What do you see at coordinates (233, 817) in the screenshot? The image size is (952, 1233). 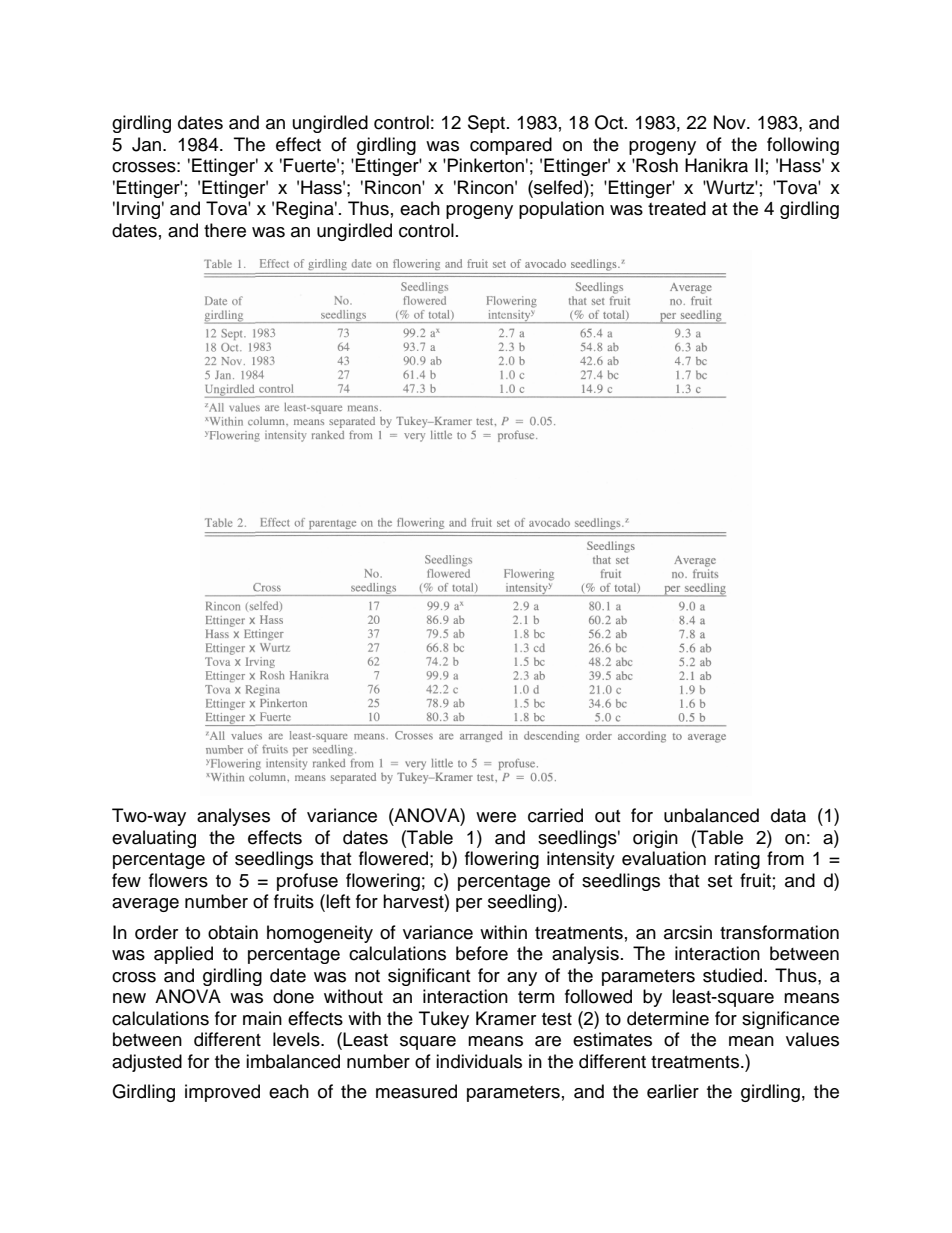 I see `analyses` at bounding box center [233, 817].
